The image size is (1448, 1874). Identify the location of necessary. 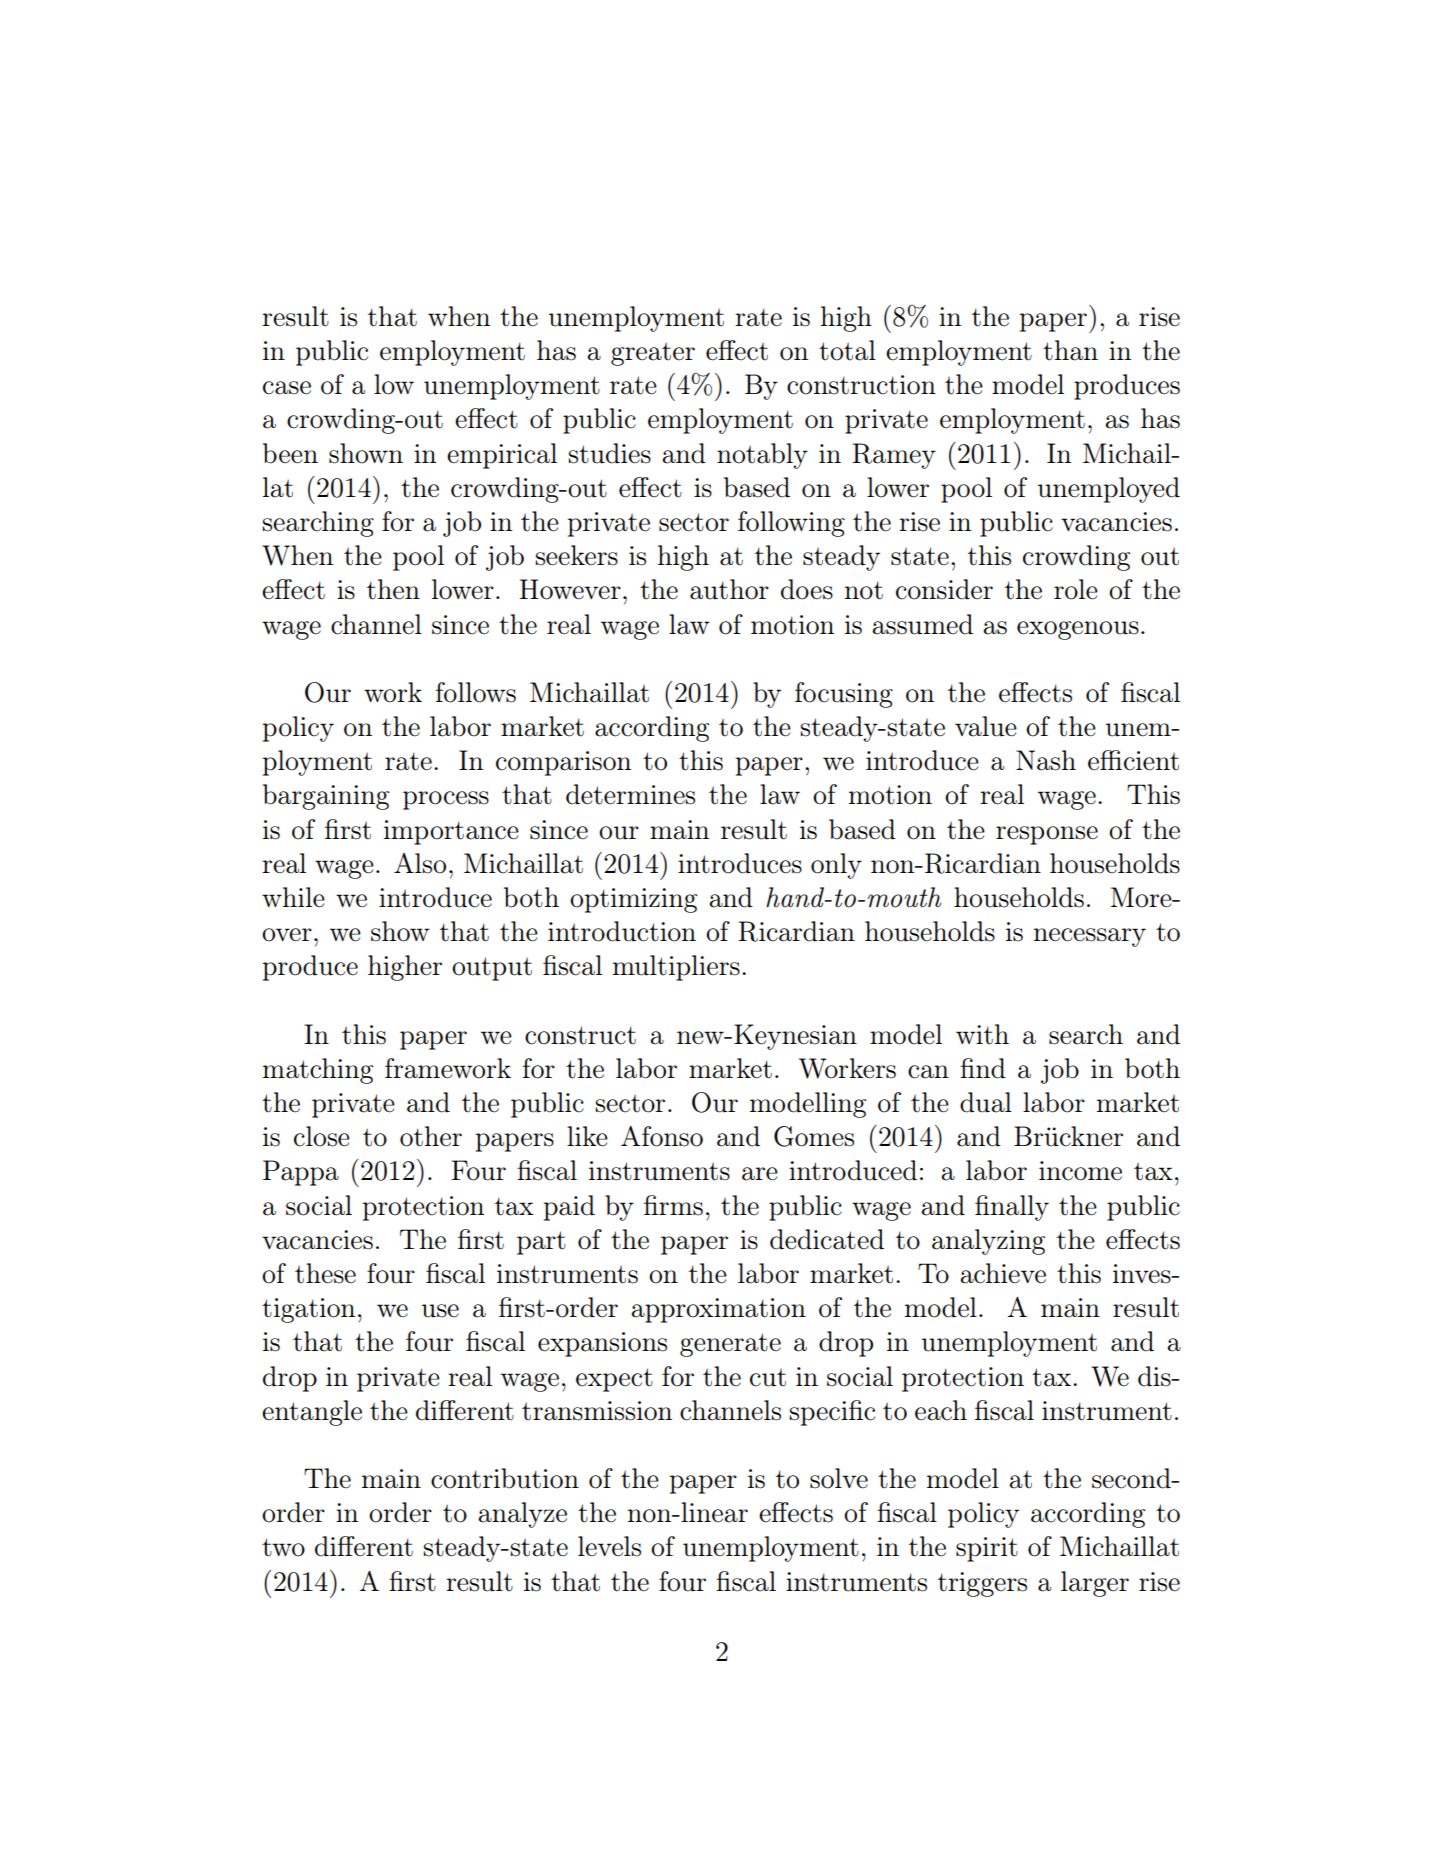
(1090, 937).
